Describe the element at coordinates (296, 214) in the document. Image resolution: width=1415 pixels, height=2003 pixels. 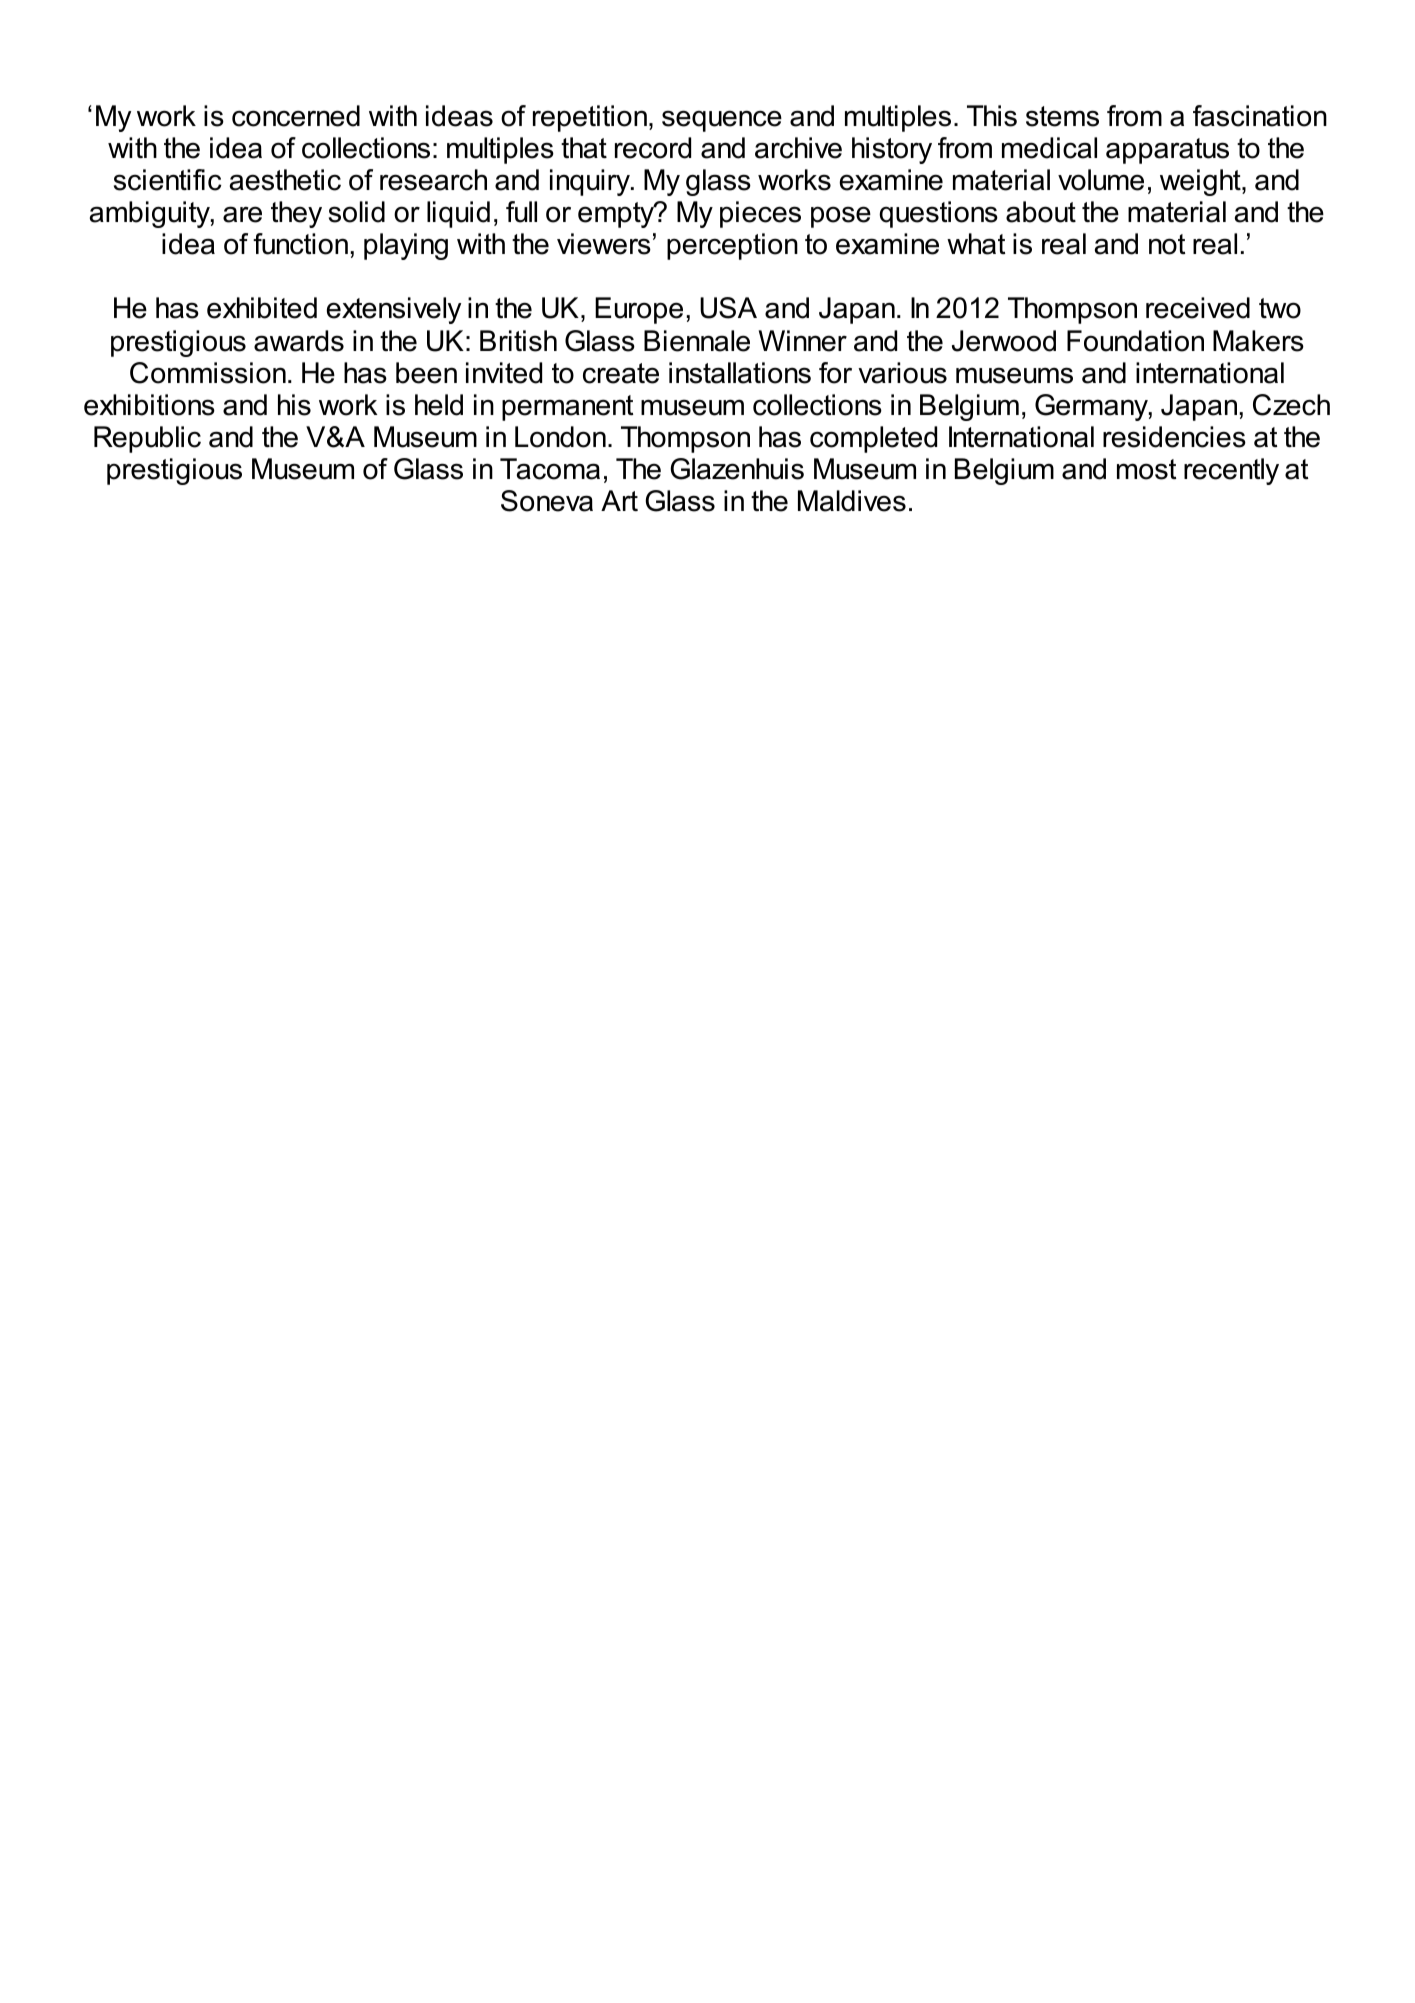
I see `they` at that location.
